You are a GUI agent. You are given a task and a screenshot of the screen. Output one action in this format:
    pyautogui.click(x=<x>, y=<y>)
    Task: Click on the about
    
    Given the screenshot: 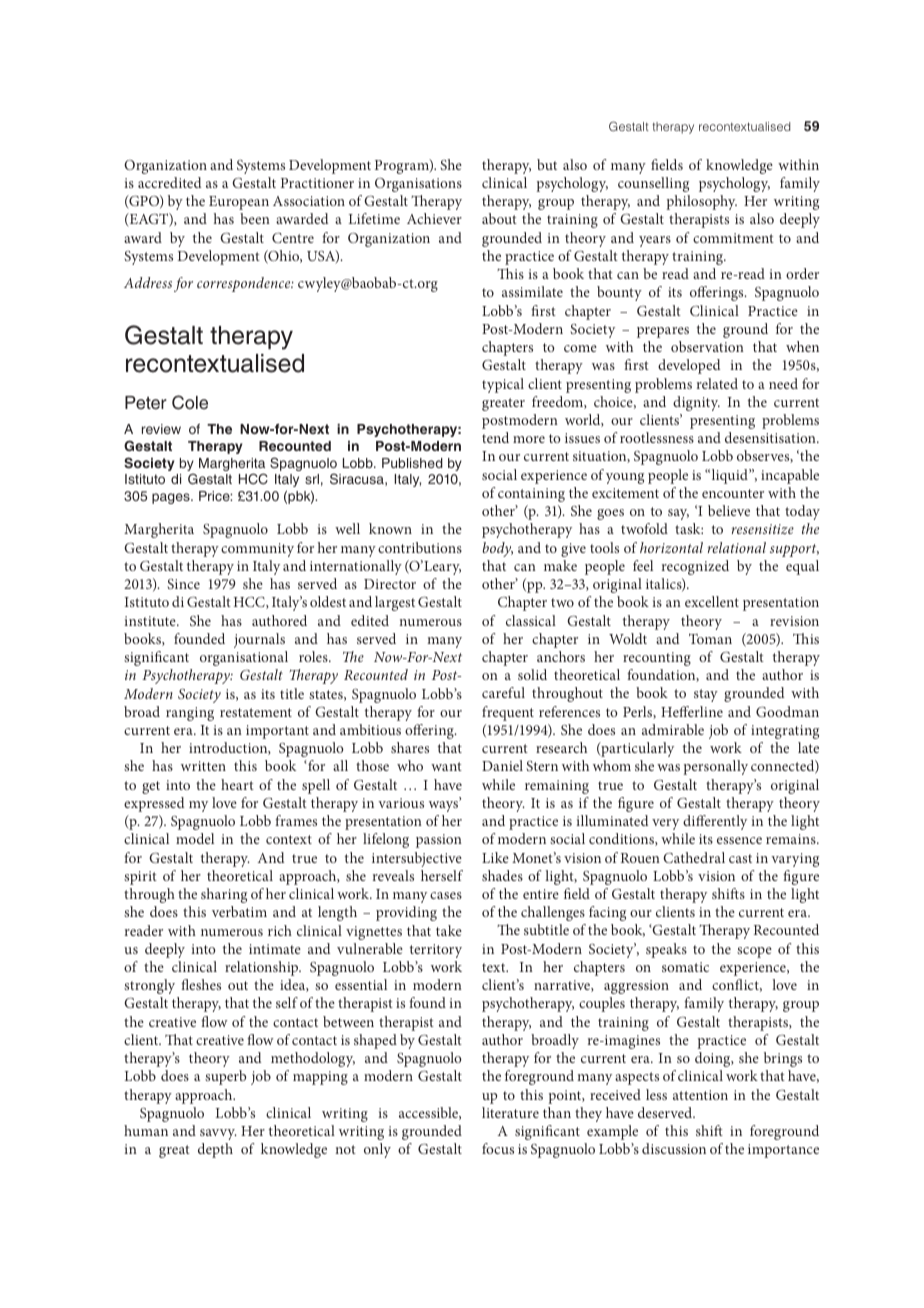 What is the action you would take?
    pyautogui.click(x=499, y=218)
